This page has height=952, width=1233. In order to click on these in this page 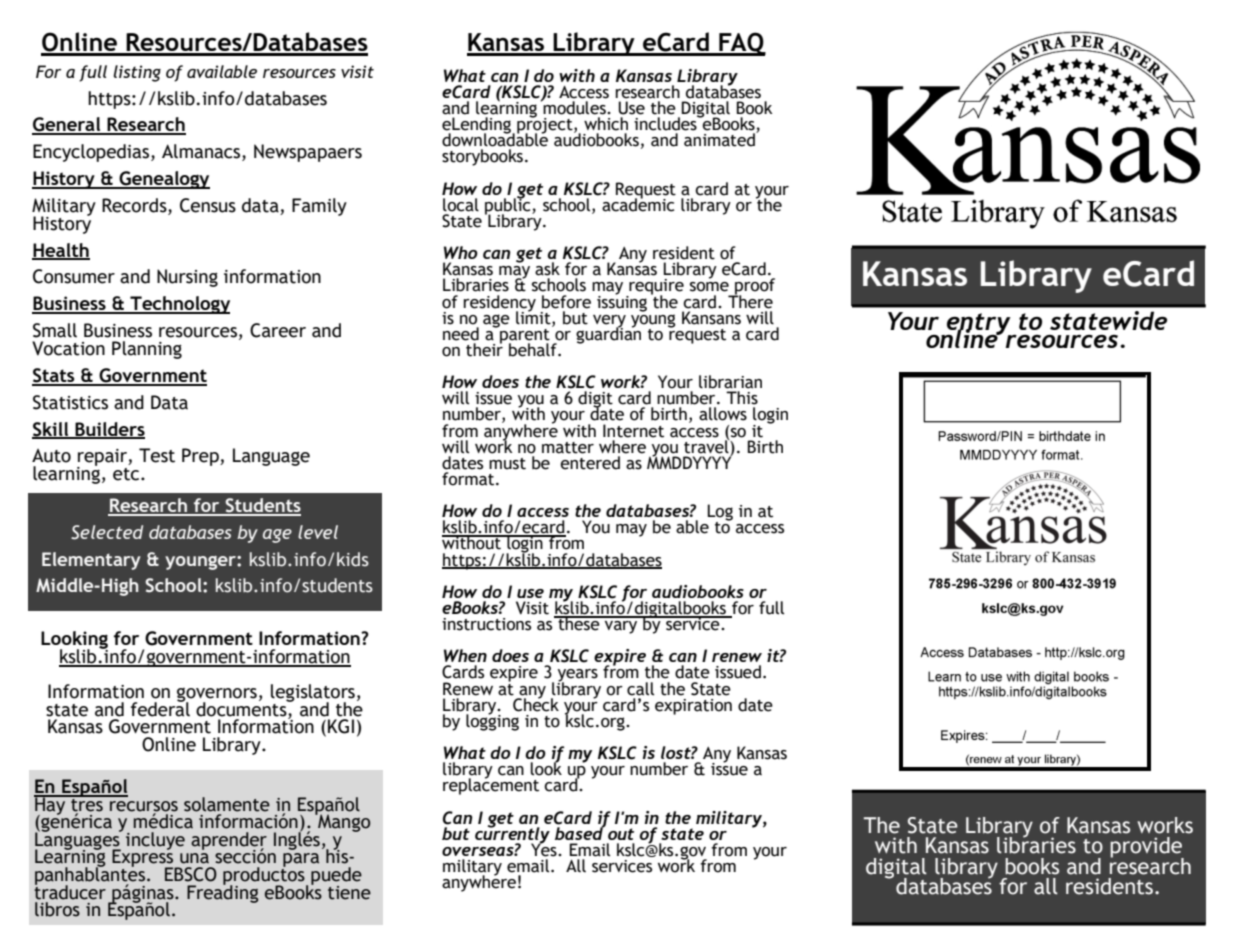, I will do `click(579, 623)`.
